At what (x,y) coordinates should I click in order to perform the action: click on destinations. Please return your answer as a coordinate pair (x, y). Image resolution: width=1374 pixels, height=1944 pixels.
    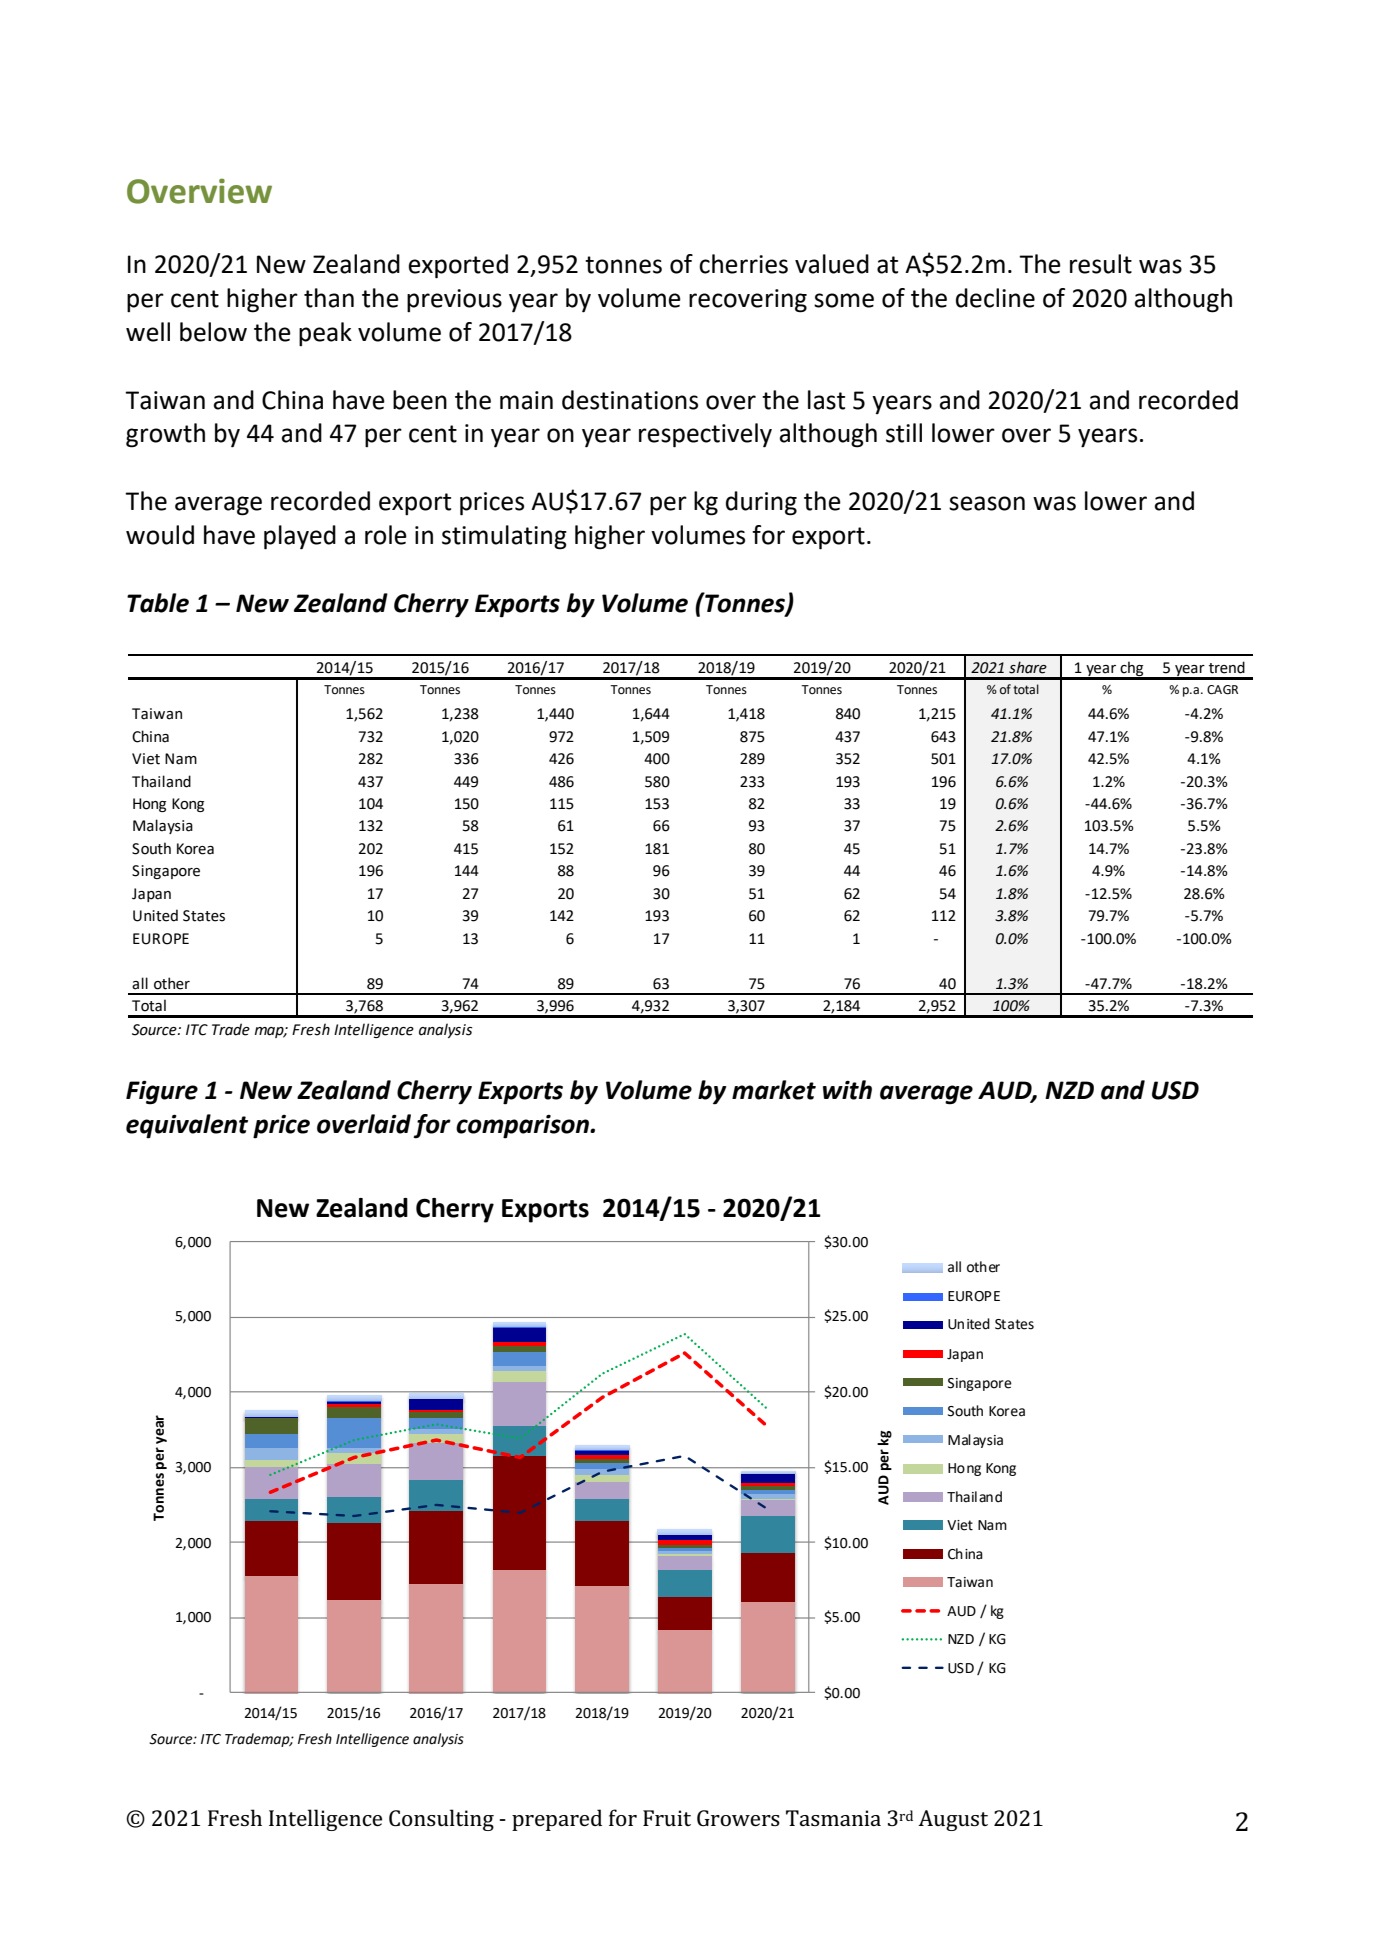
    Looking at the image, I should click on (630, 400).
